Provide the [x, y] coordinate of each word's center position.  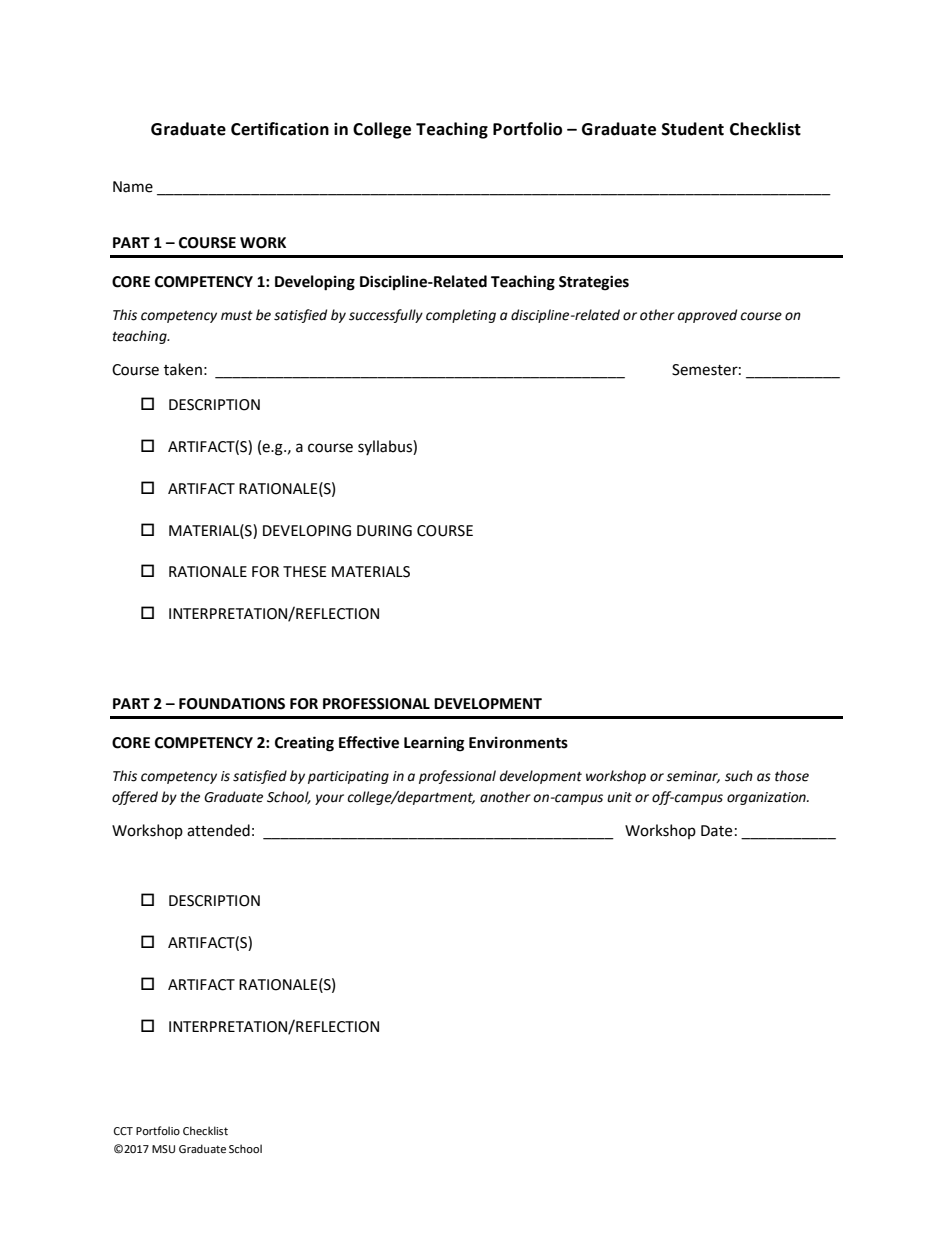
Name [133, 187]
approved [707, 316]
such [739, 776]
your [329, 799]
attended [218, 830]
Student [693, 129]
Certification [280, 129]
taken [183, 369]
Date [716, 831]
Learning [434, 744]
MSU [163, 1149]
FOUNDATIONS [232, 704]
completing [461, 316]
